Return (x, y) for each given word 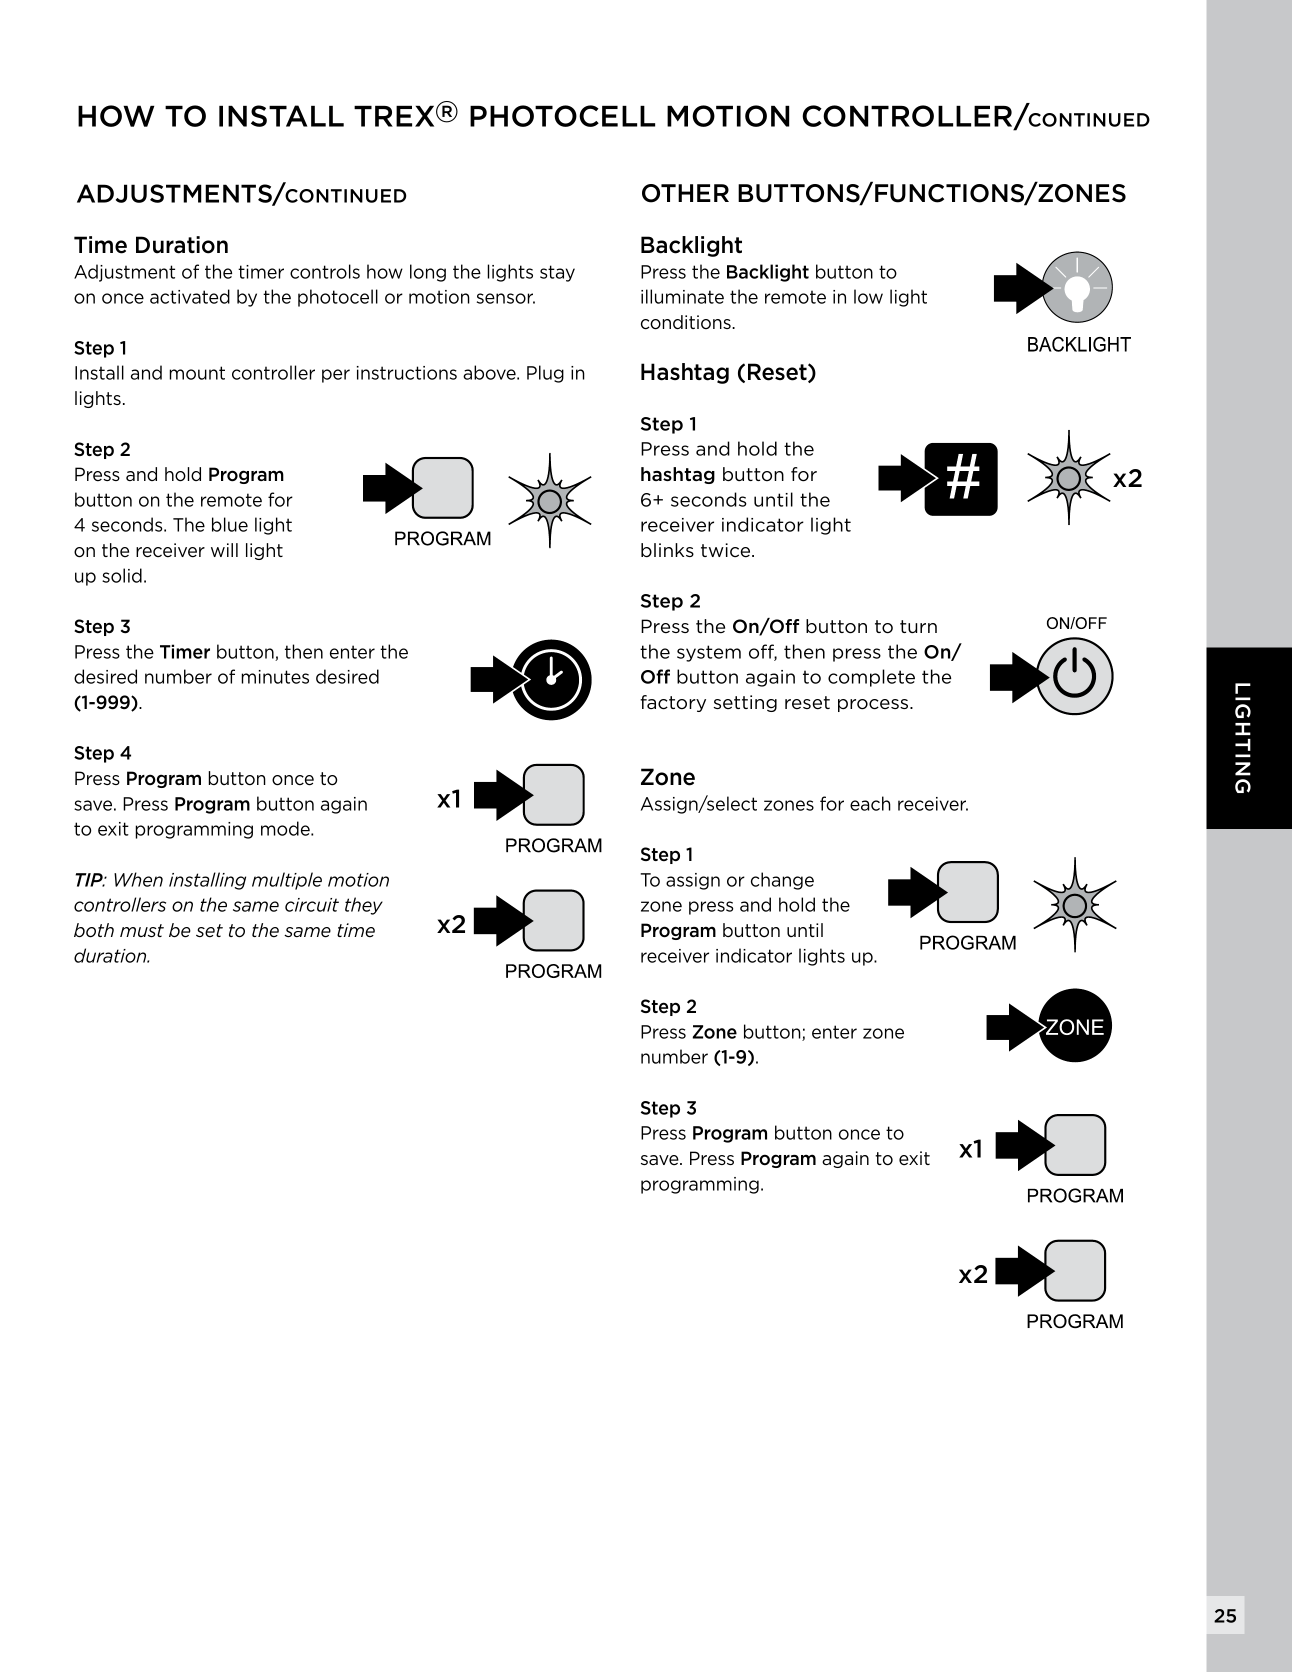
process (874, 705)
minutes (275, 677)
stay (557, 273)
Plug (545, 374)
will (224, 550)
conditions (687, 322)
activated (190, 296)
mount (197, 373)
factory (673, 703)
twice (727, 550)
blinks (667, 550)
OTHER (685, 193)
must (142, 930)
